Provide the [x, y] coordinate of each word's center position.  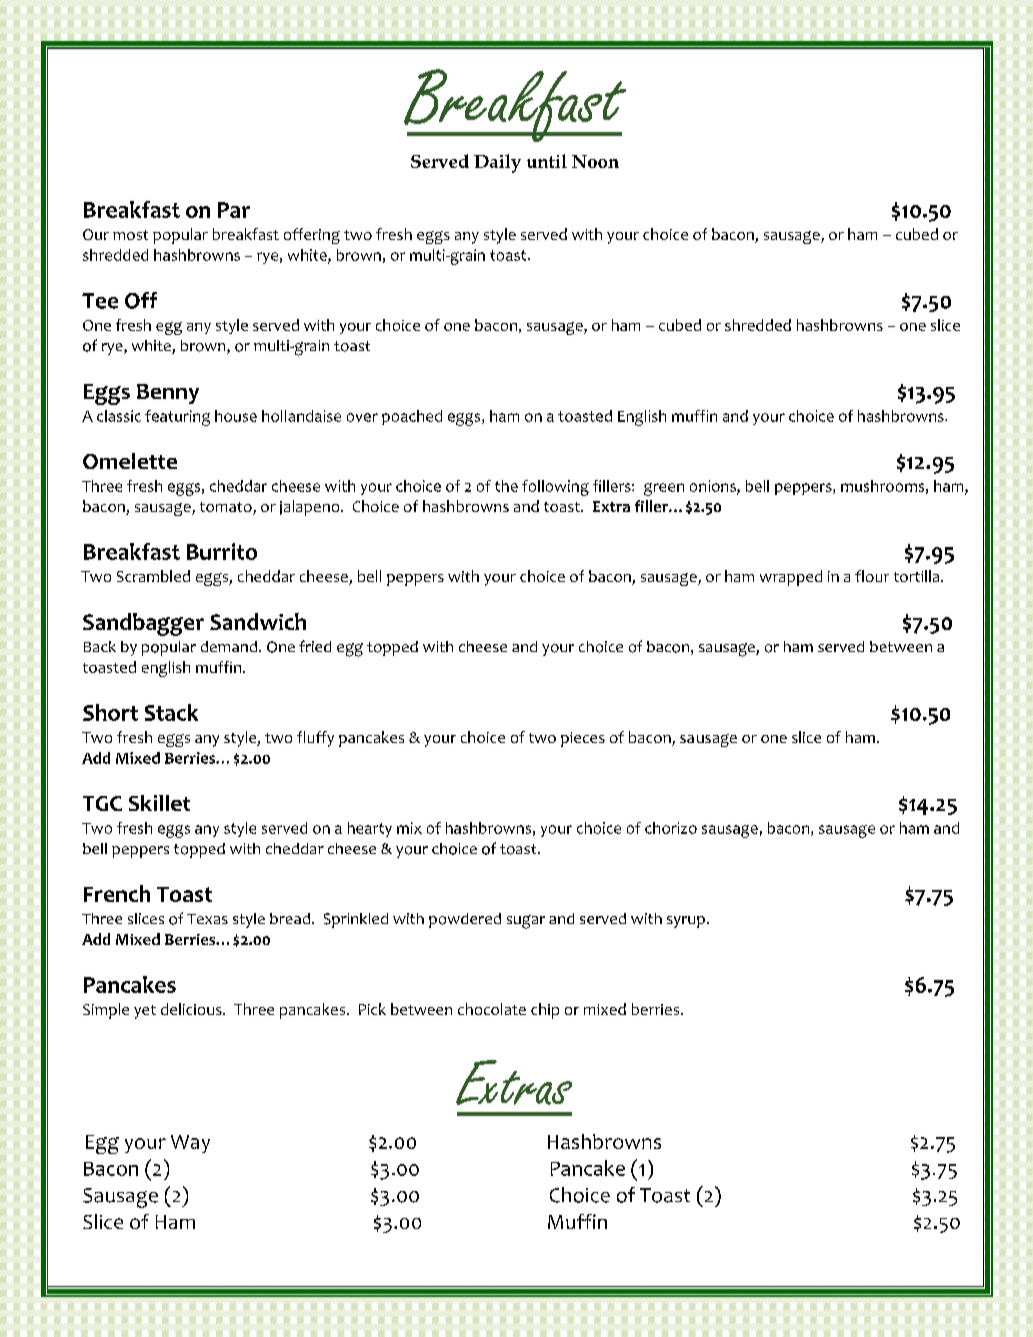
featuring [177, 418]
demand [229, 646]
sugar [526, 922]
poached [412, 417]
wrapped [791, 578]
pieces [583, 739]
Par [234, 210]
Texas [207, 919]
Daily [497, 163]
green [664, 489]
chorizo [671, 828]
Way [190, 1144]
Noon [595, 161]
